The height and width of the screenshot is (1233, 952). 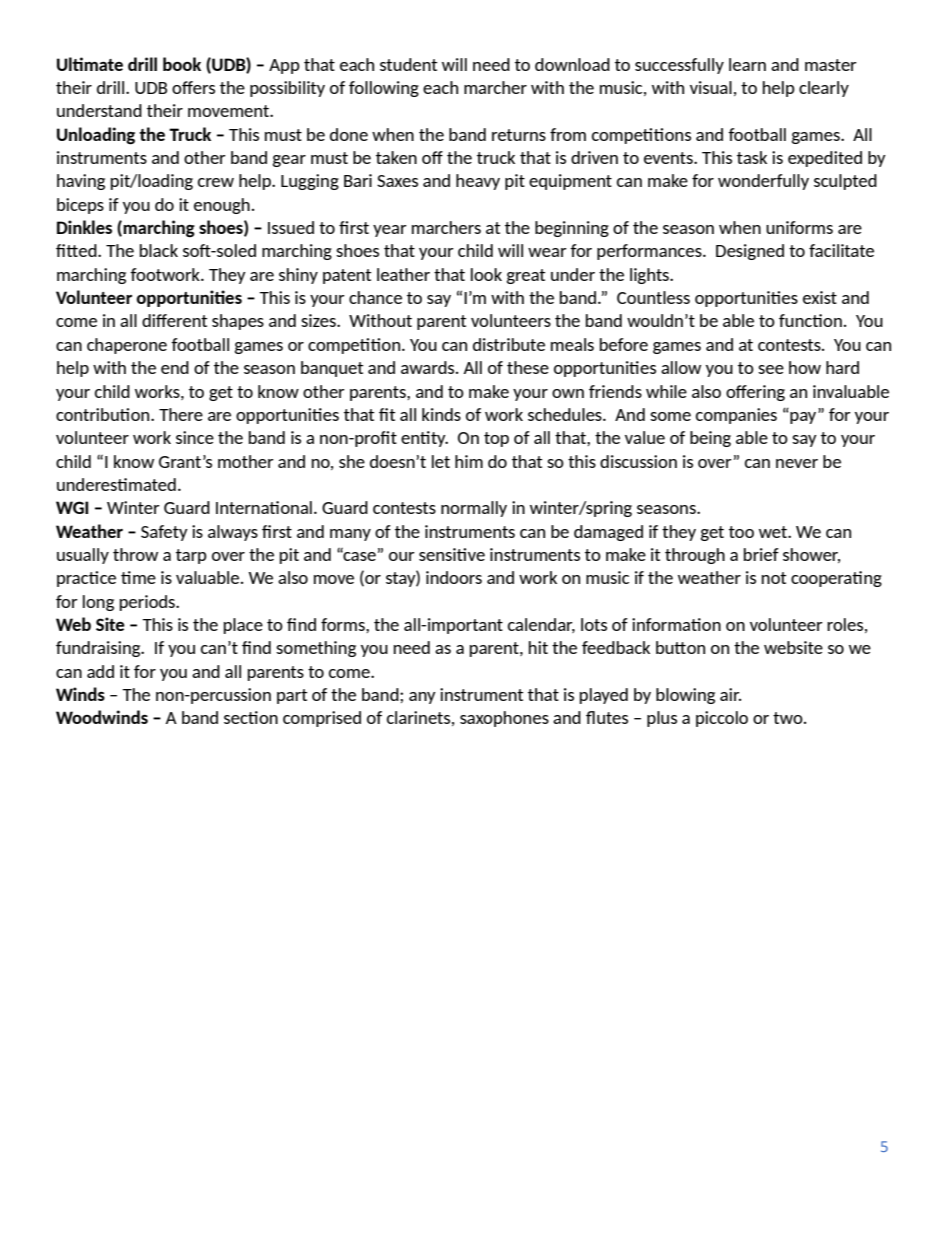 I want to click on black, so click(x=159, y=250).
